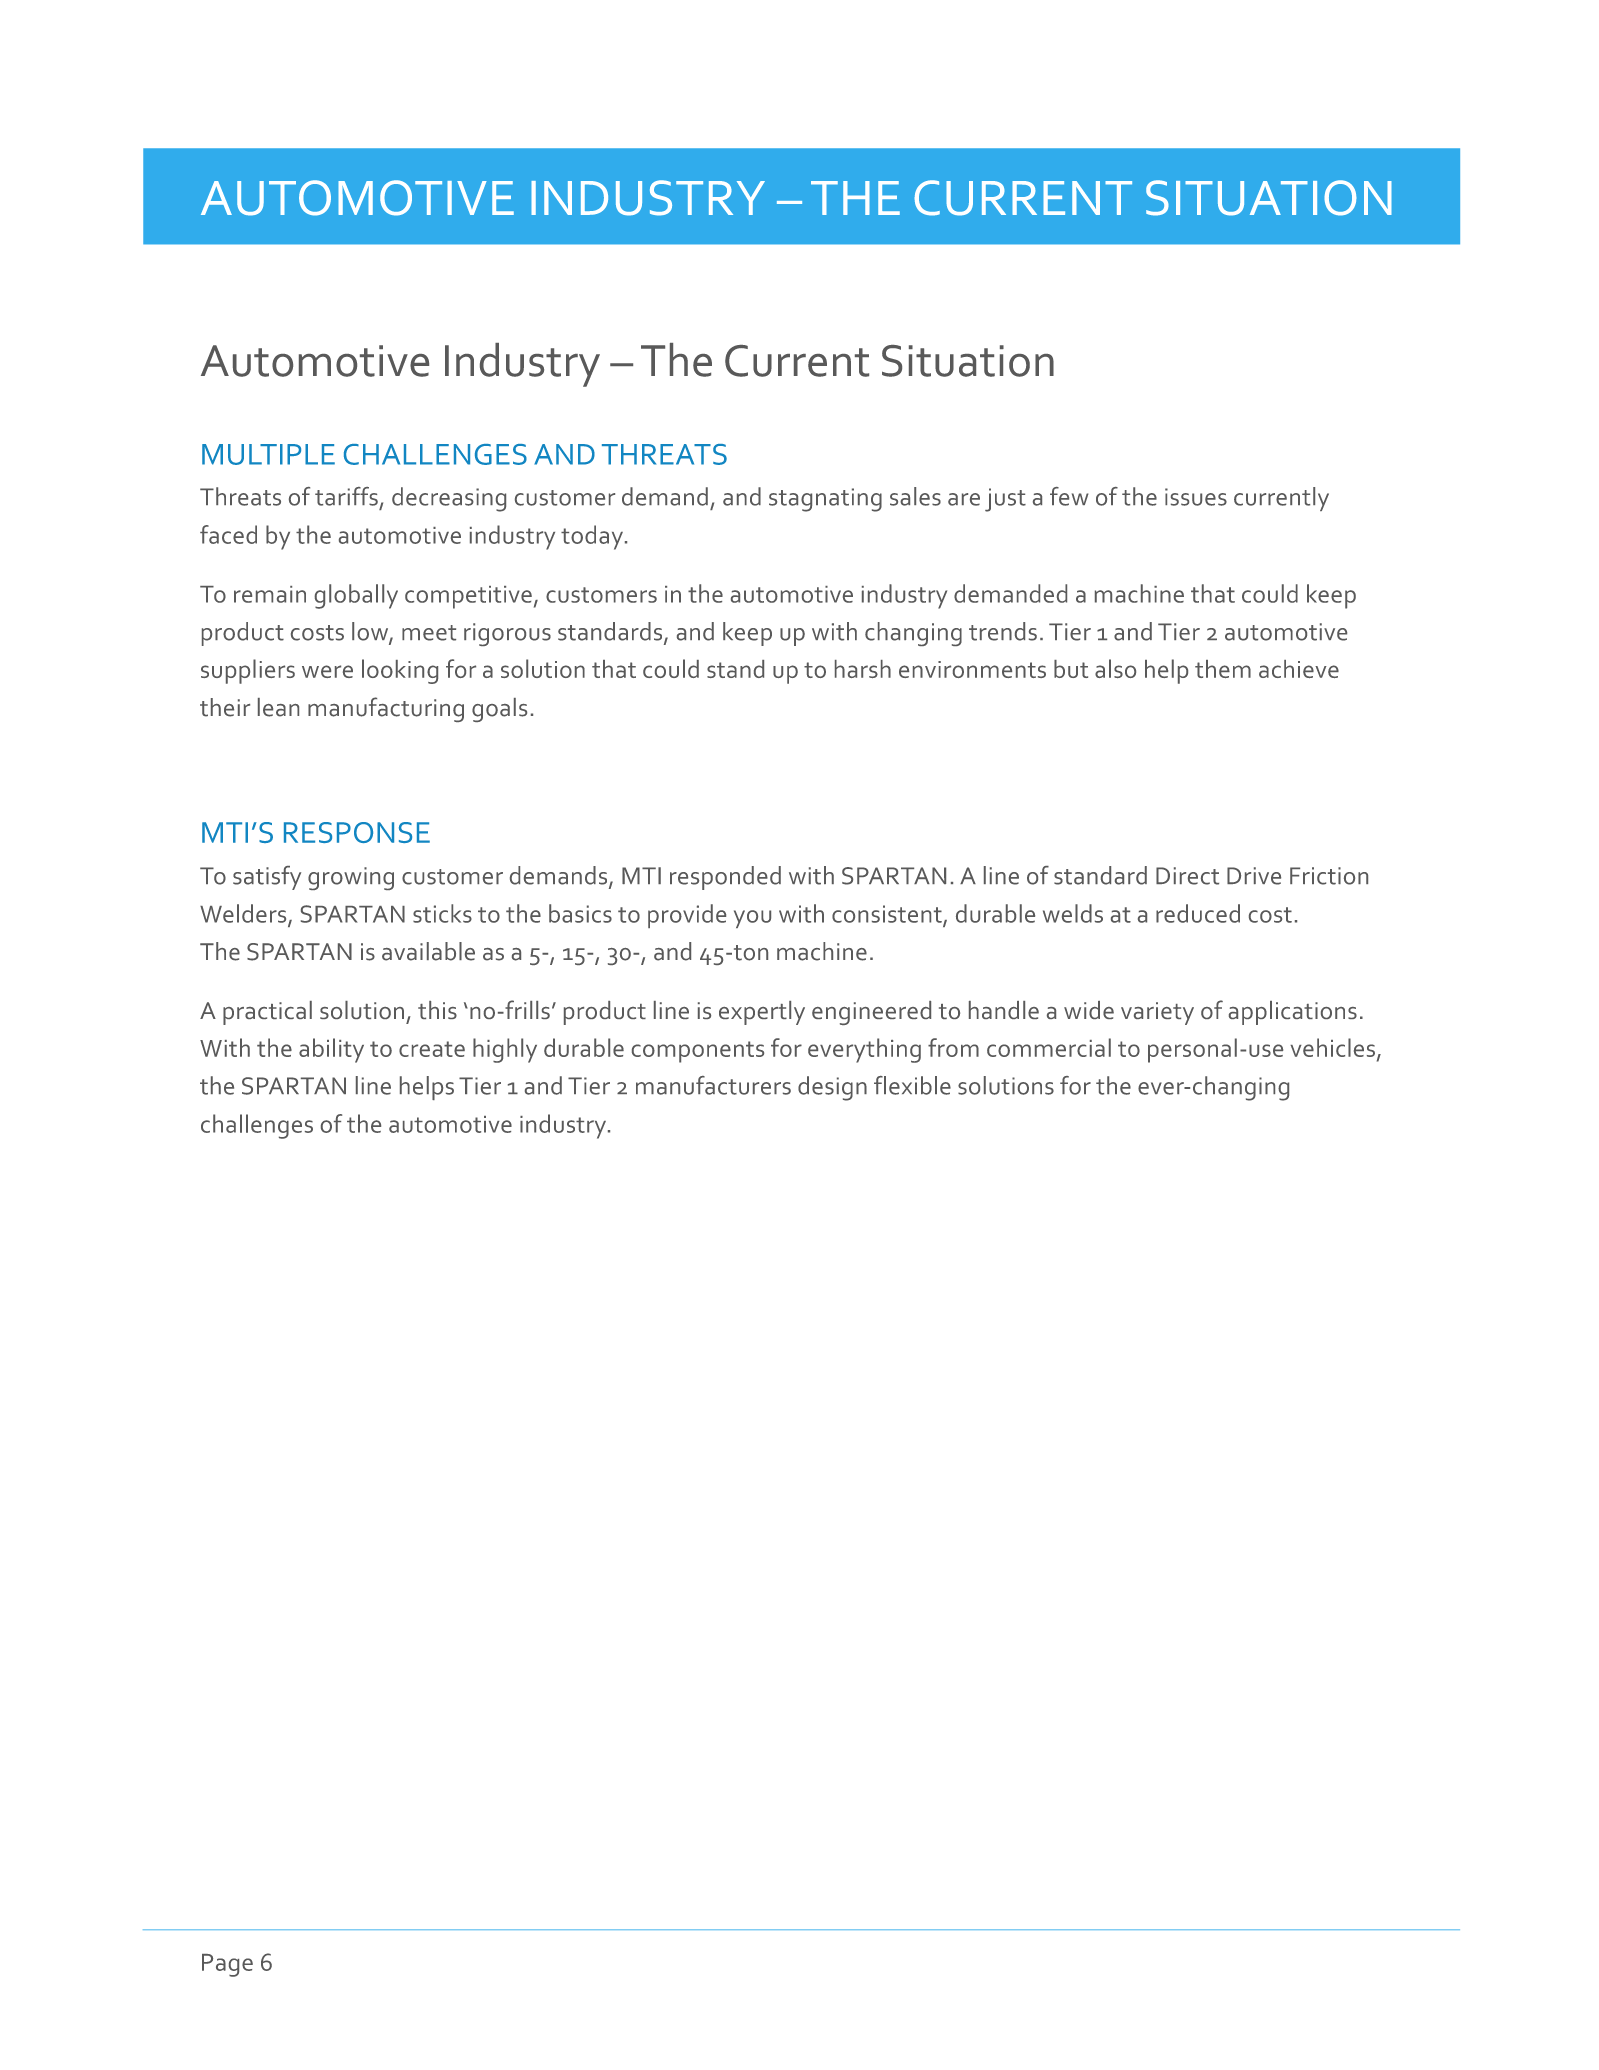 This document has height=2070, width=1599. I want to click on issues, so click(1196, 497).
